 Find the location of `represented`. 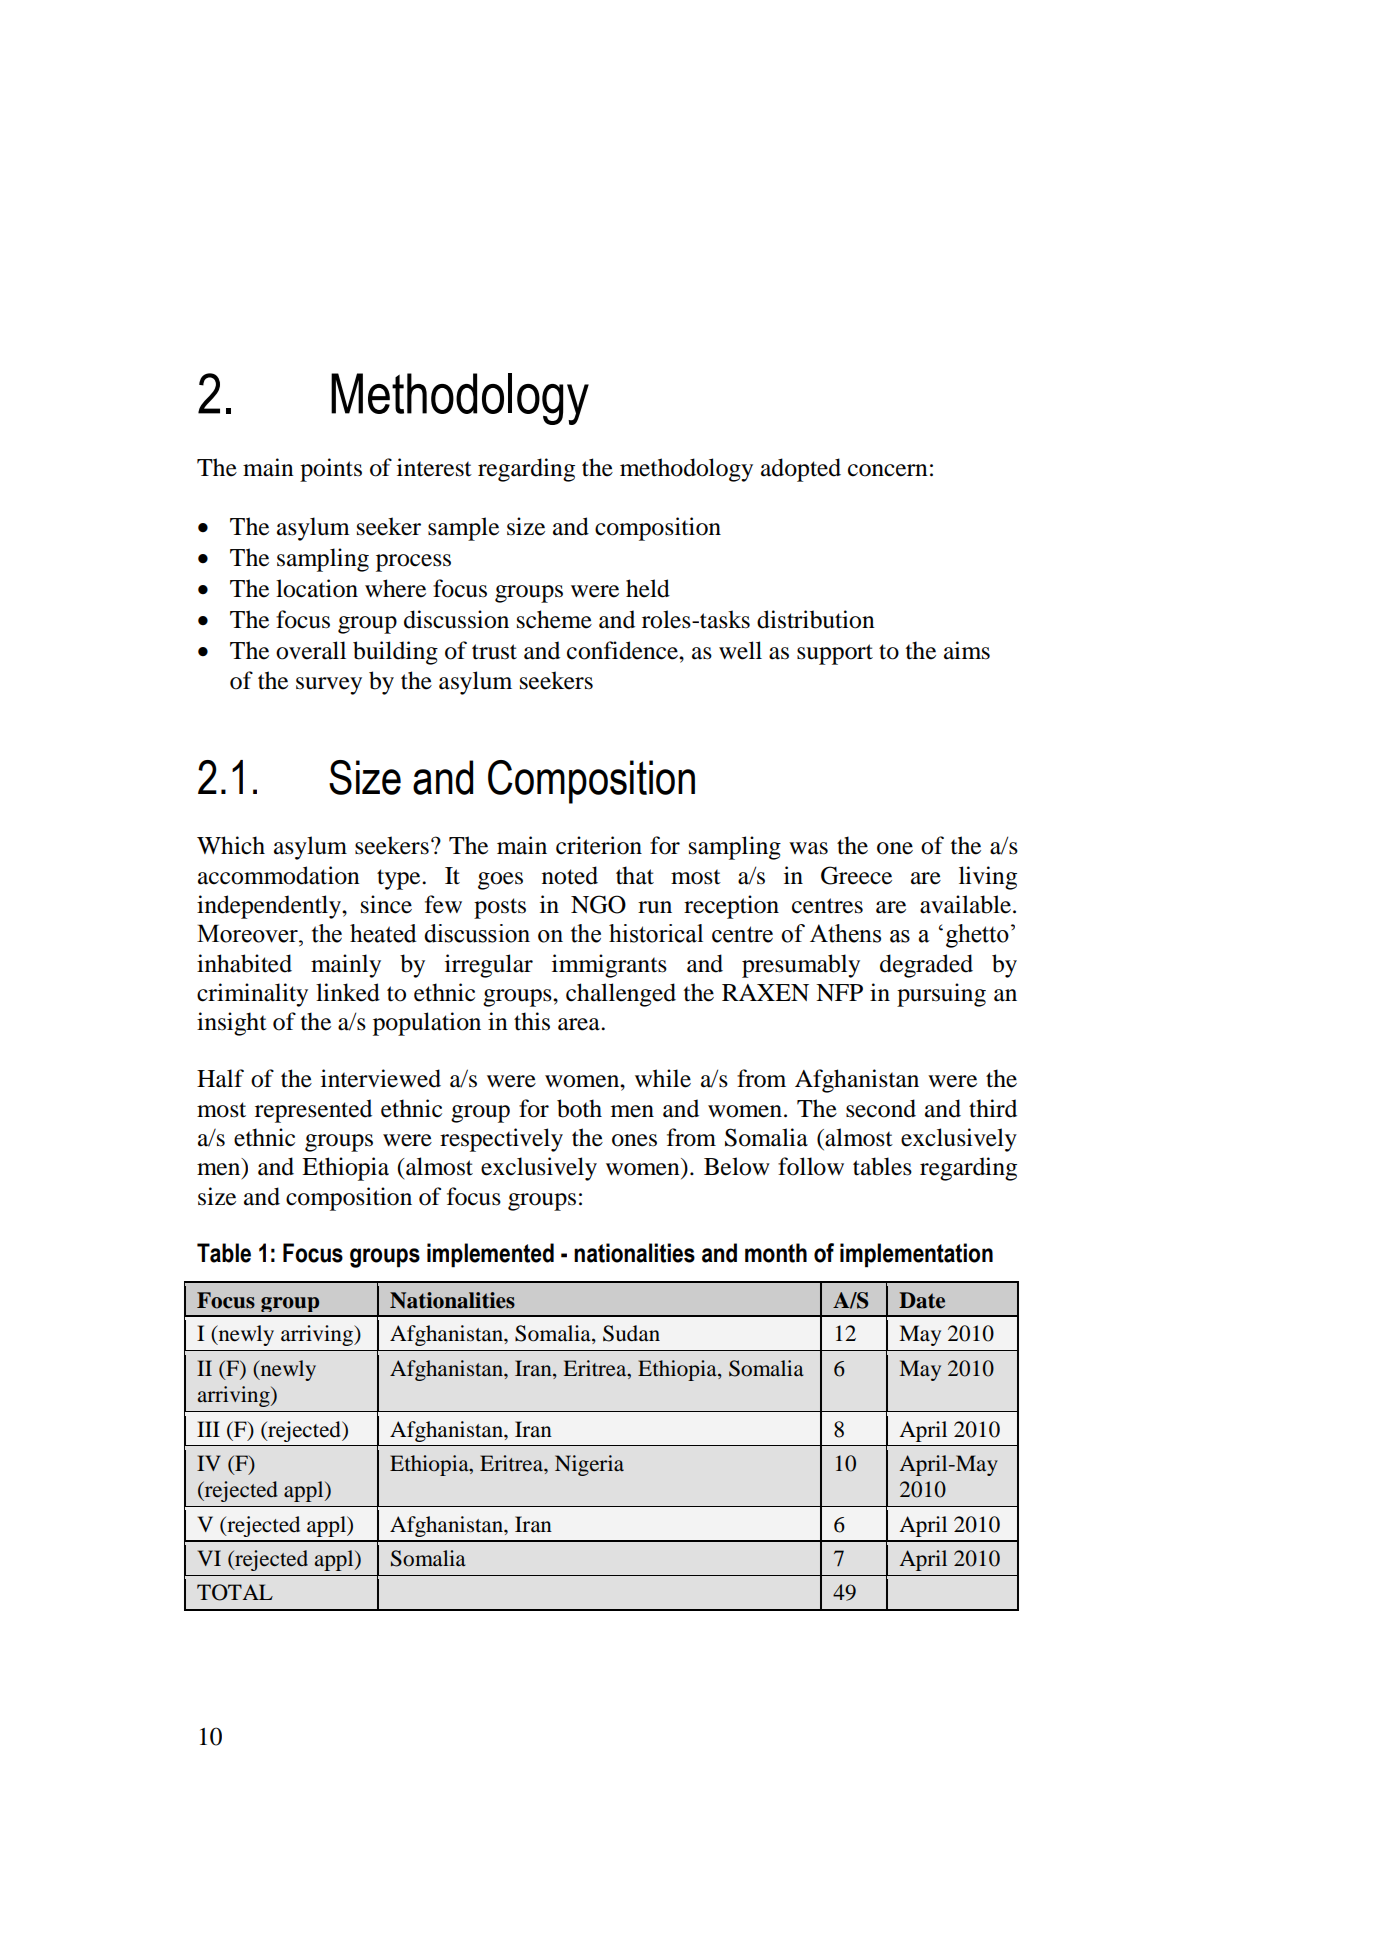

represented is located at coordinates (313, 1111).
